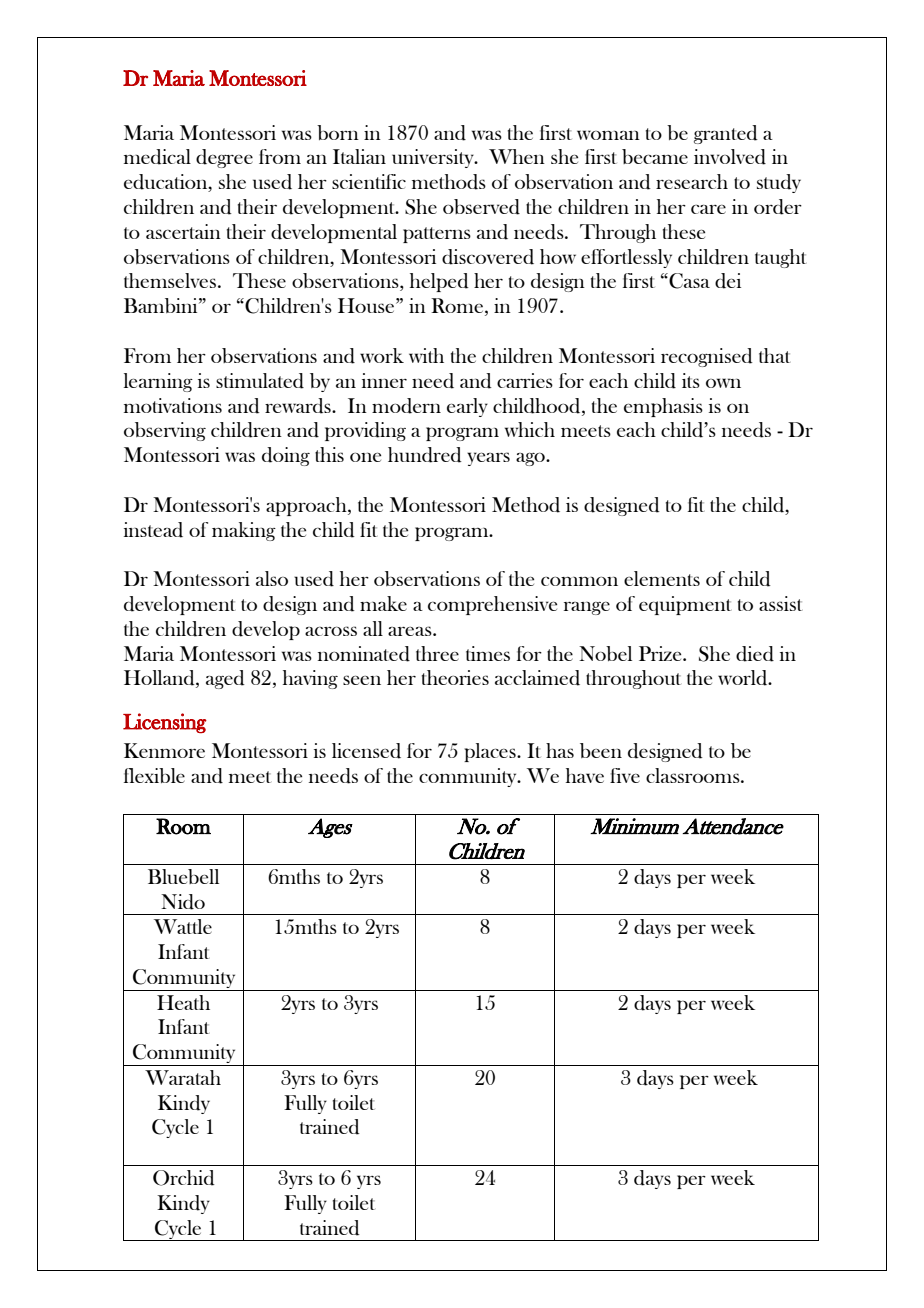 The width and height of the document is (924, 1308). Describe the element at coordinates (224, 158) in the document. I see `degree` at that location.
